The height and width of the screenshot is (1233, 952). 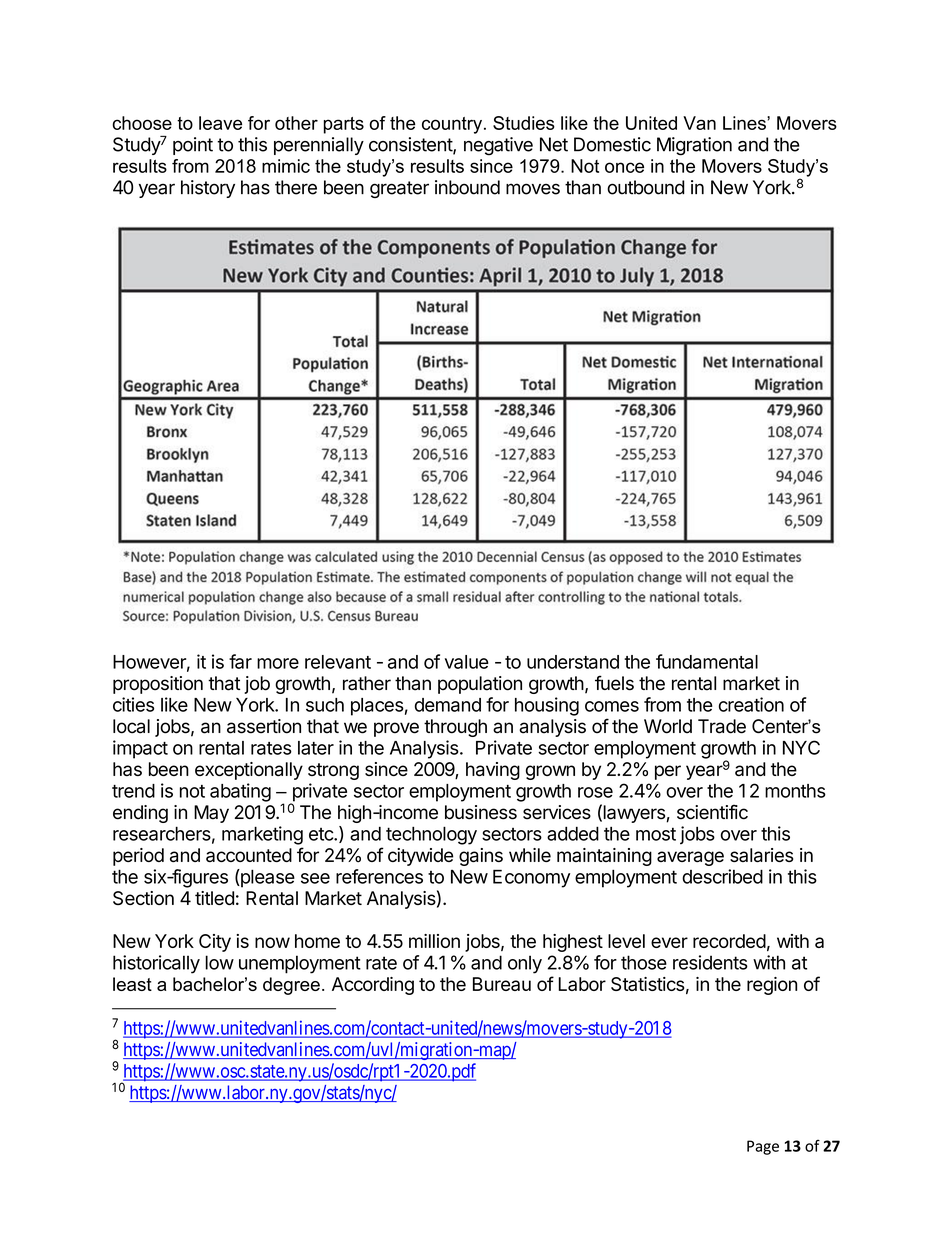 What do you see at coordinates (707, 661) in the screenshot?
I see `fundamental` at bounding box center [707, 661].
